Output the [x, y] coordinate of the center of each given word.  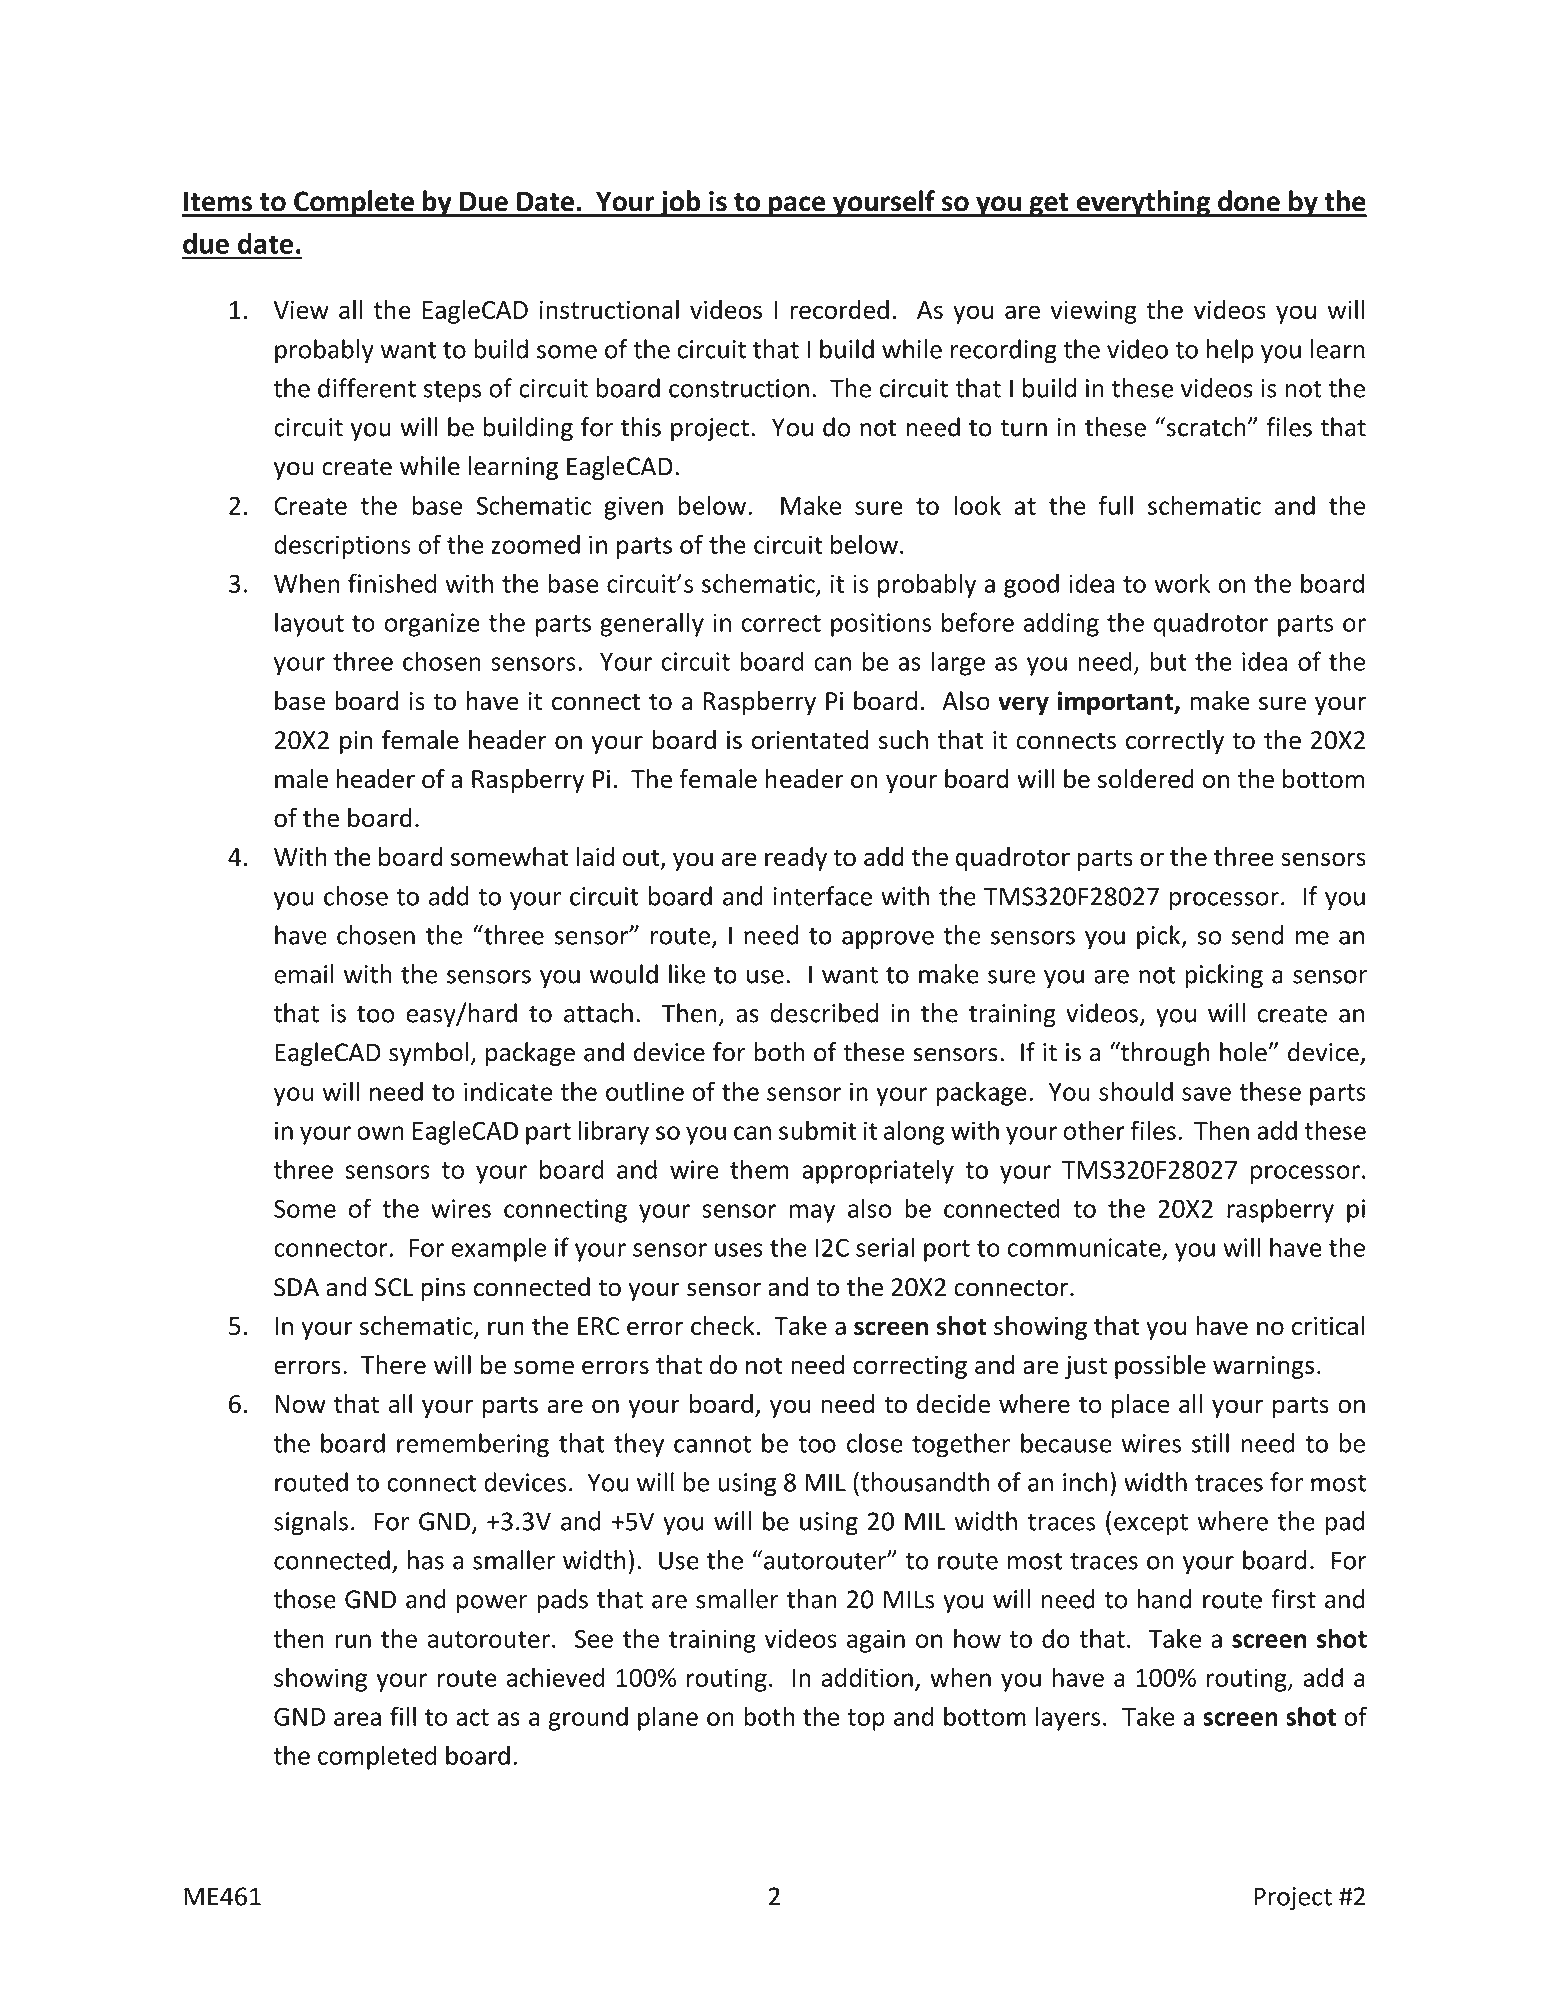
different [367, 388]
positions [881, 625]
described [824, 1013]
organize [432, 625]
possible [1160, 1367]
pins [443, 1289]
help [1230, 351]
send [1257, 935]
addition [867, 1677]
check [724, 1326]
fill [403, 1716]
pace [797, 206]
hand [1164, 1599]
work [1182, 583]
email [304, 974]
